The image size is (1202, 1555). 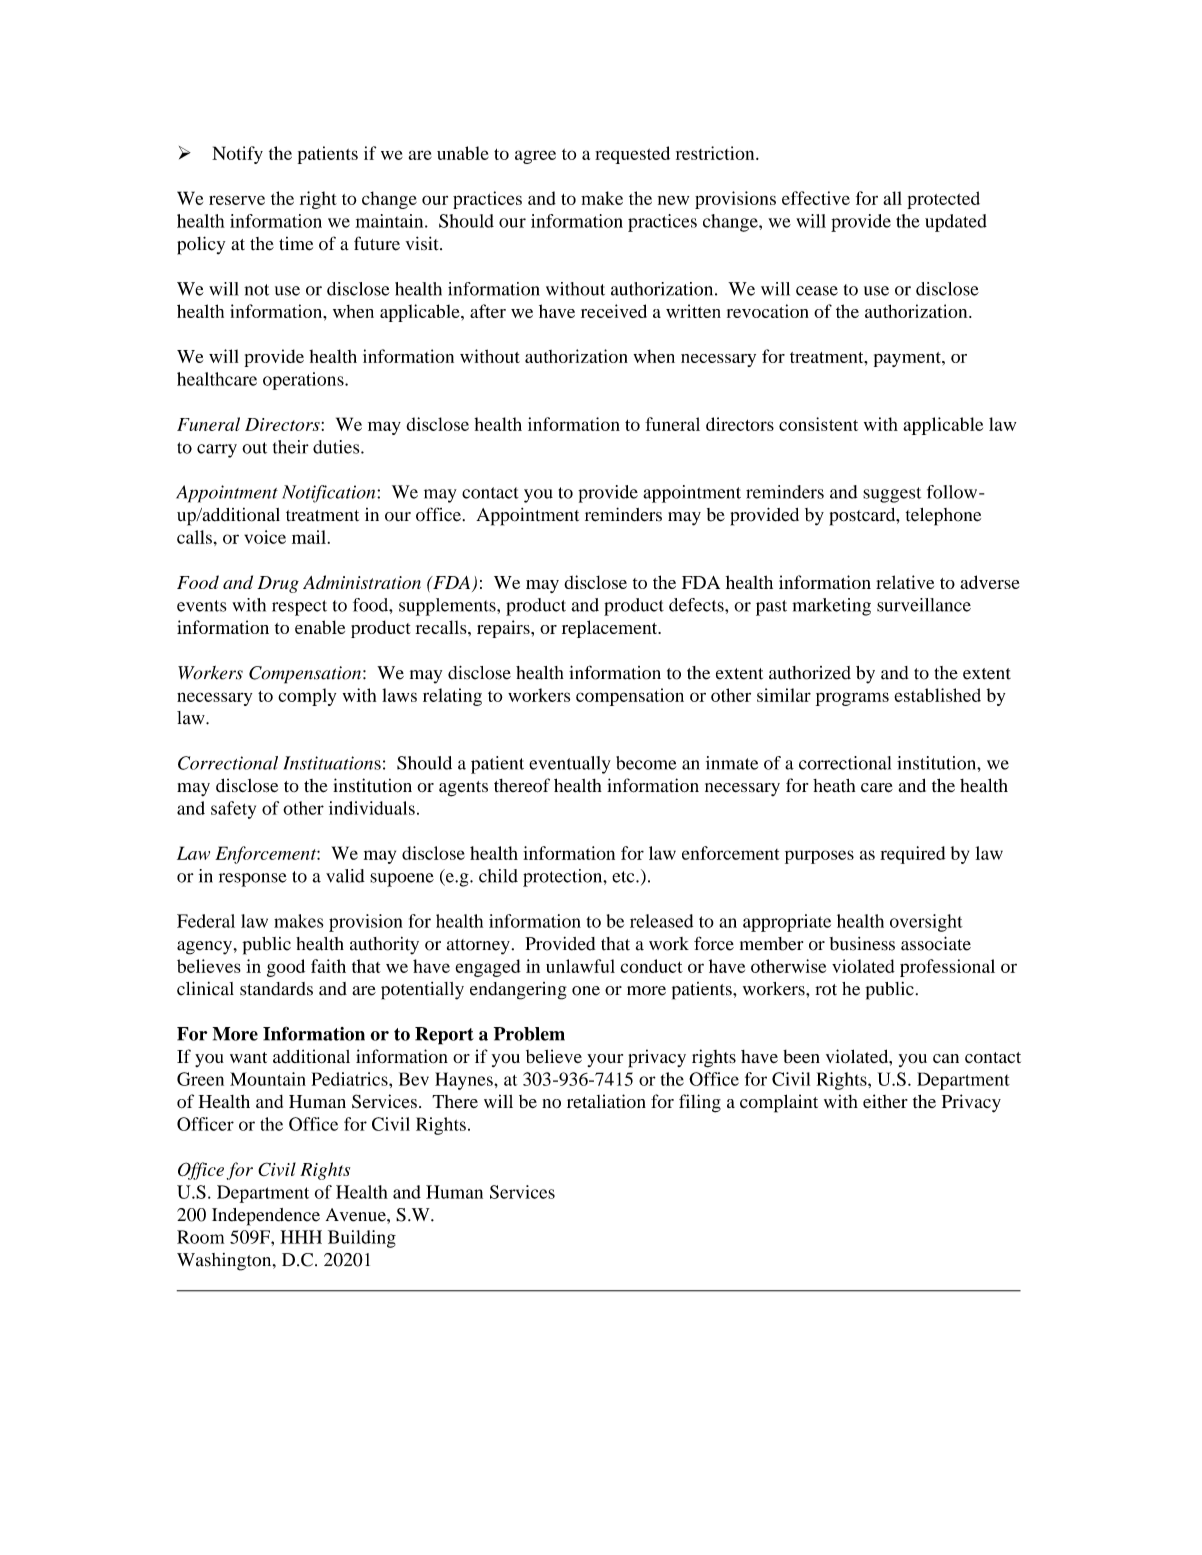 What do you see at coordinates (611, 629) in the image?
I see `replacement` at bounding box center [611, 629].
